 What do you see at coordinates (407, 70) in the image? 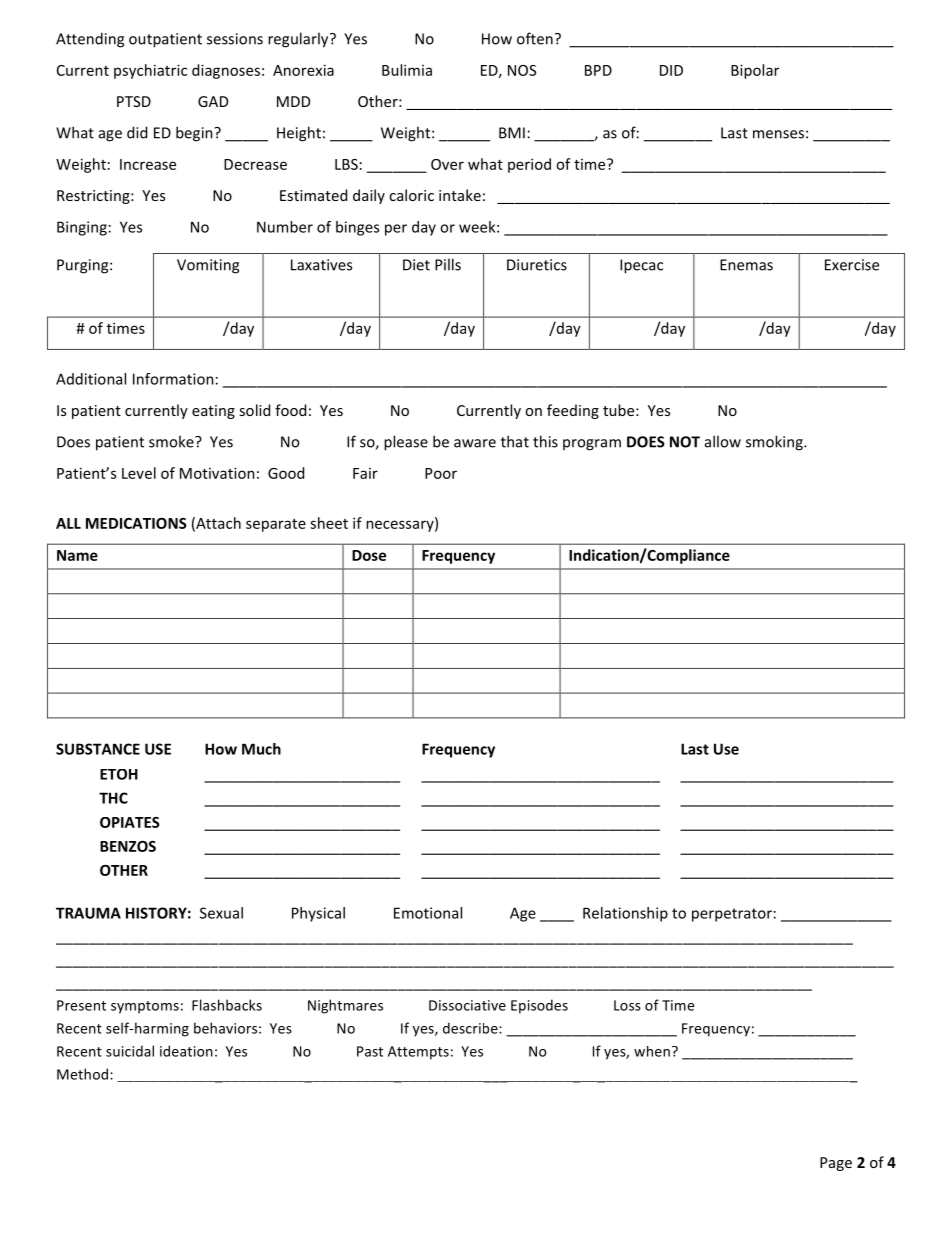
I see `Bulimia` at bounding box center [407, 70].
